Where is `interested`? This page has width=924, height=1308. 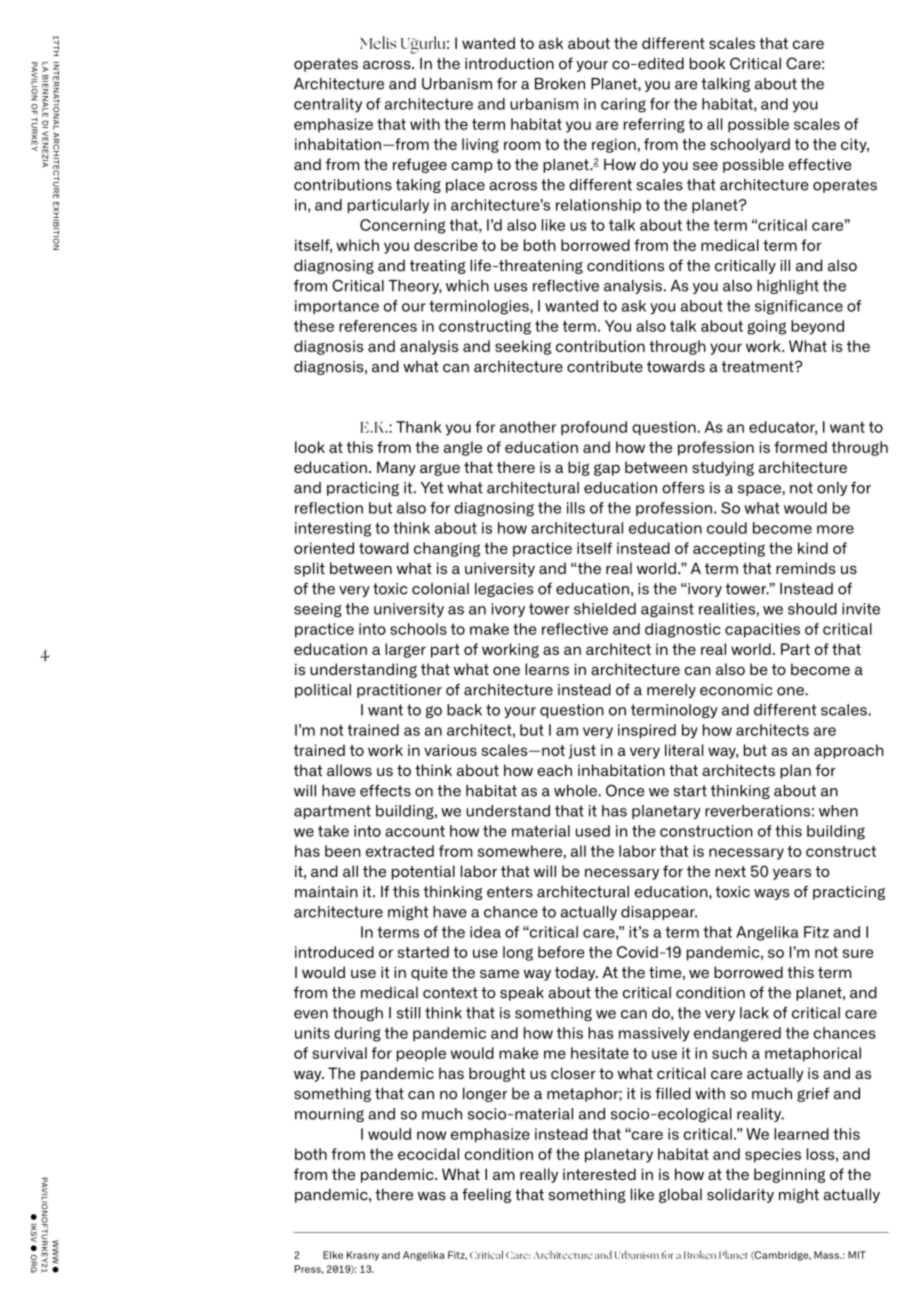 interested is located at coordinates (599, 1174).
